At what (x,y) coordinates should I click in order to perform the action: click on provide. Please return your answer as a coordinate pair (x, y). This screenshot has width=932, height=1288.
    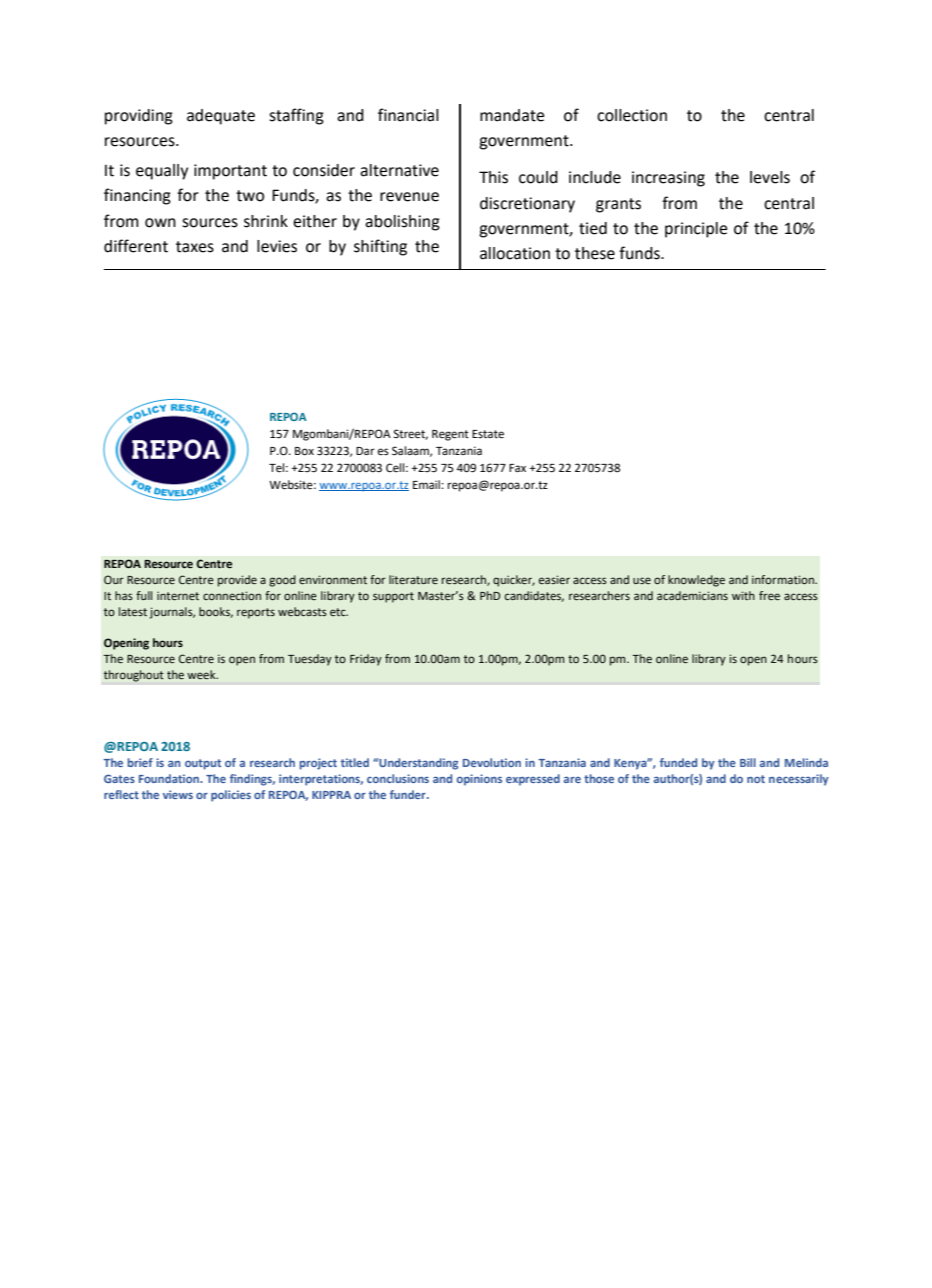
    Looking at the image, I should click on (237, 581).
